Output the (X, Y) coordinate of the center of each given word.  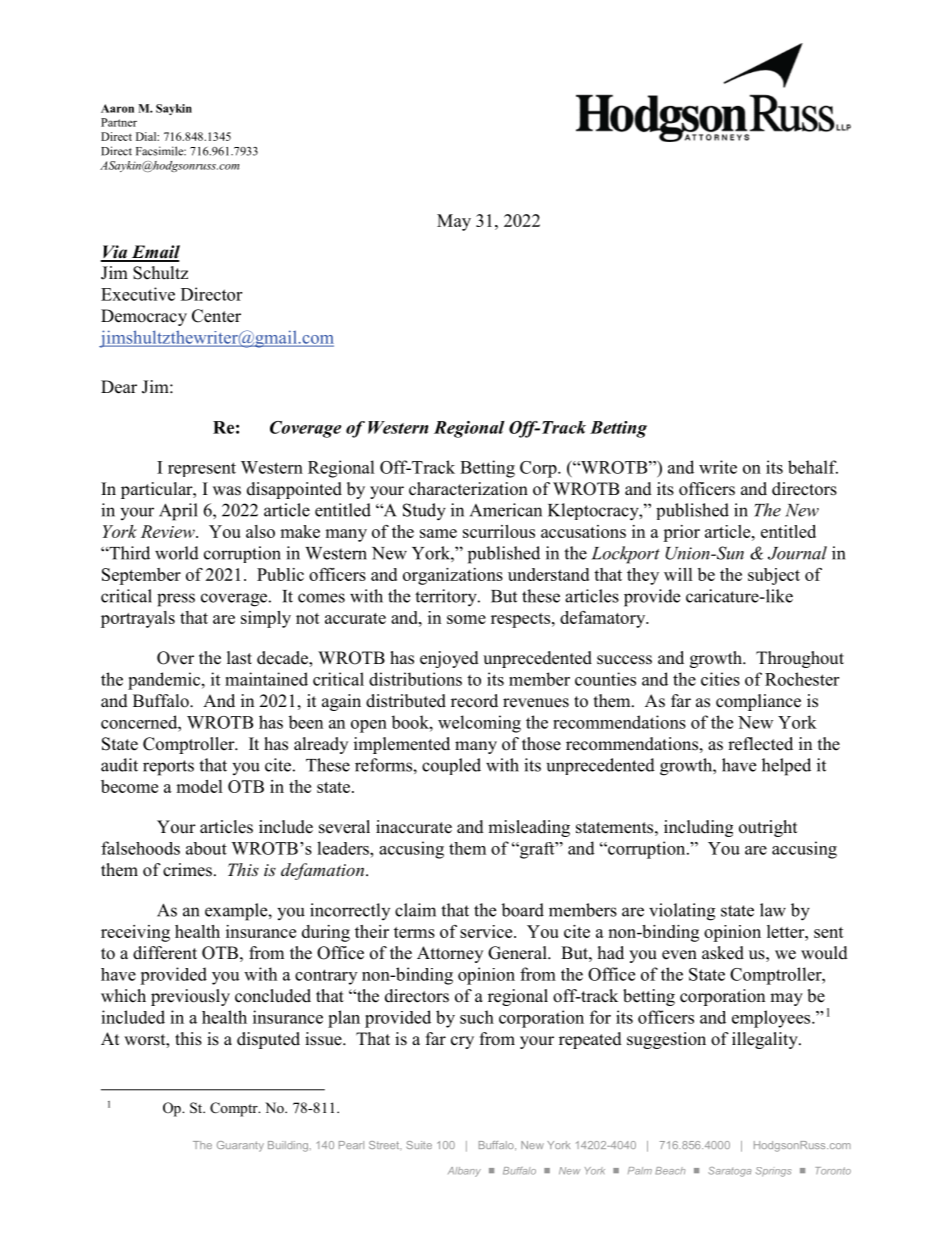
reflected (760, 744)
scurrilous (499, 531)
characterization (468, 489)
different (165, 953)
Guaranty (240, 1146)
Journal (797, 553)
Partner (119, 122)
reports (168, 768)
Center (216, 316)
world (177, 553)
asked (723, 953)
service (487, 931)
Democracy (144, 317)
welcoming (479, 724)
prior (681, 533)
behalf (813, 467)
